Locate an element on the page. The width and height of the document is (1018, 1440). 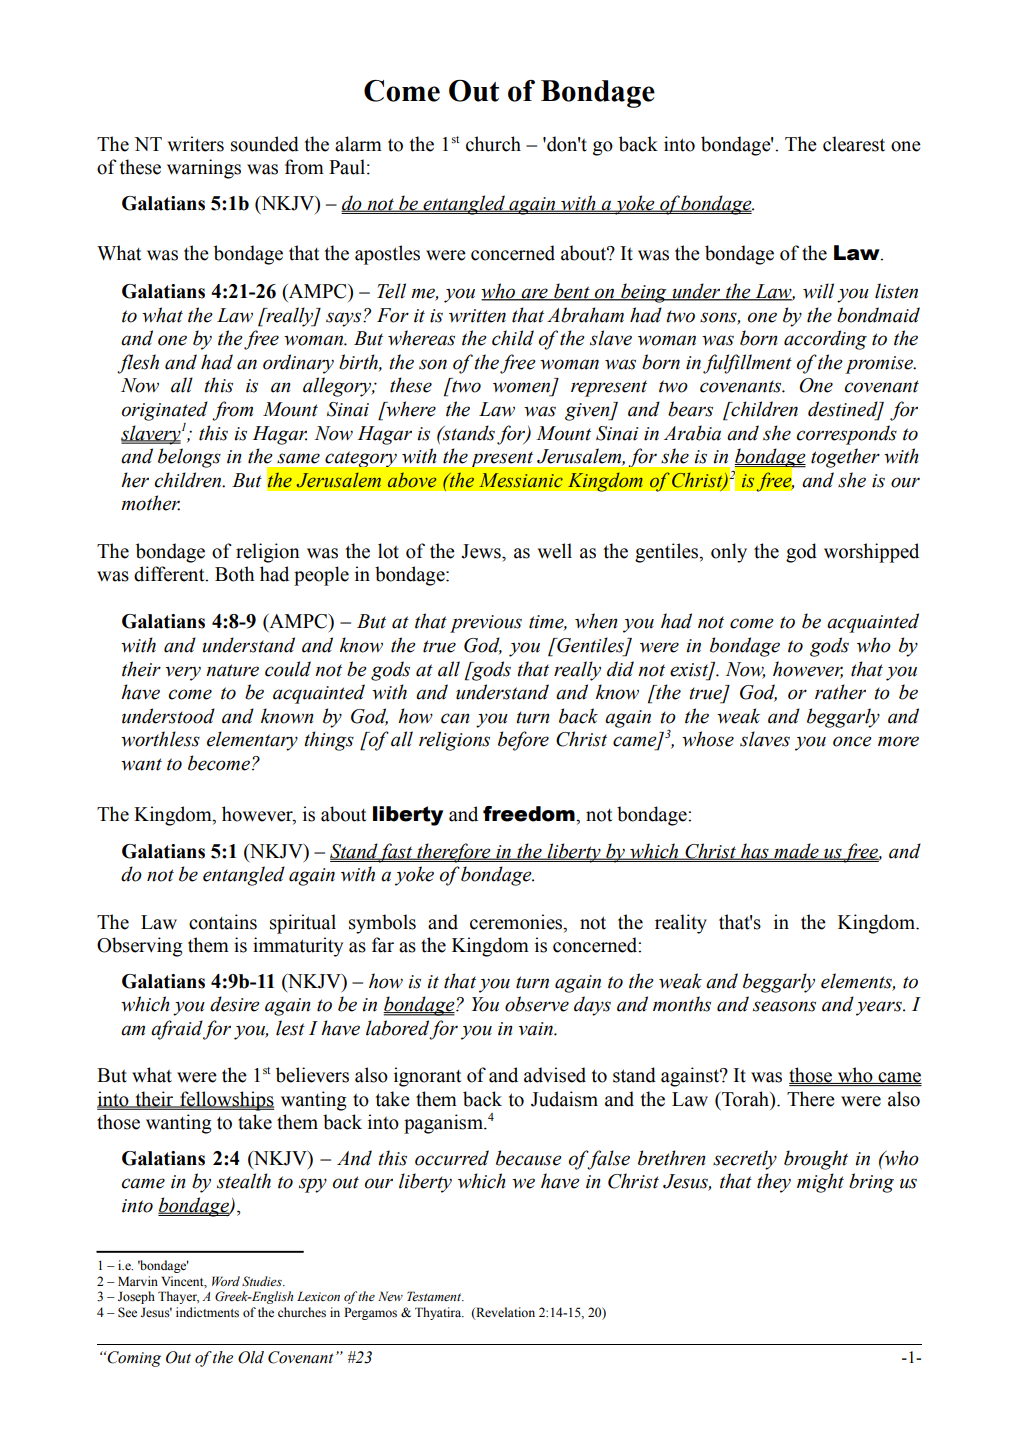
warnings is located at coordinates (204, 169).
